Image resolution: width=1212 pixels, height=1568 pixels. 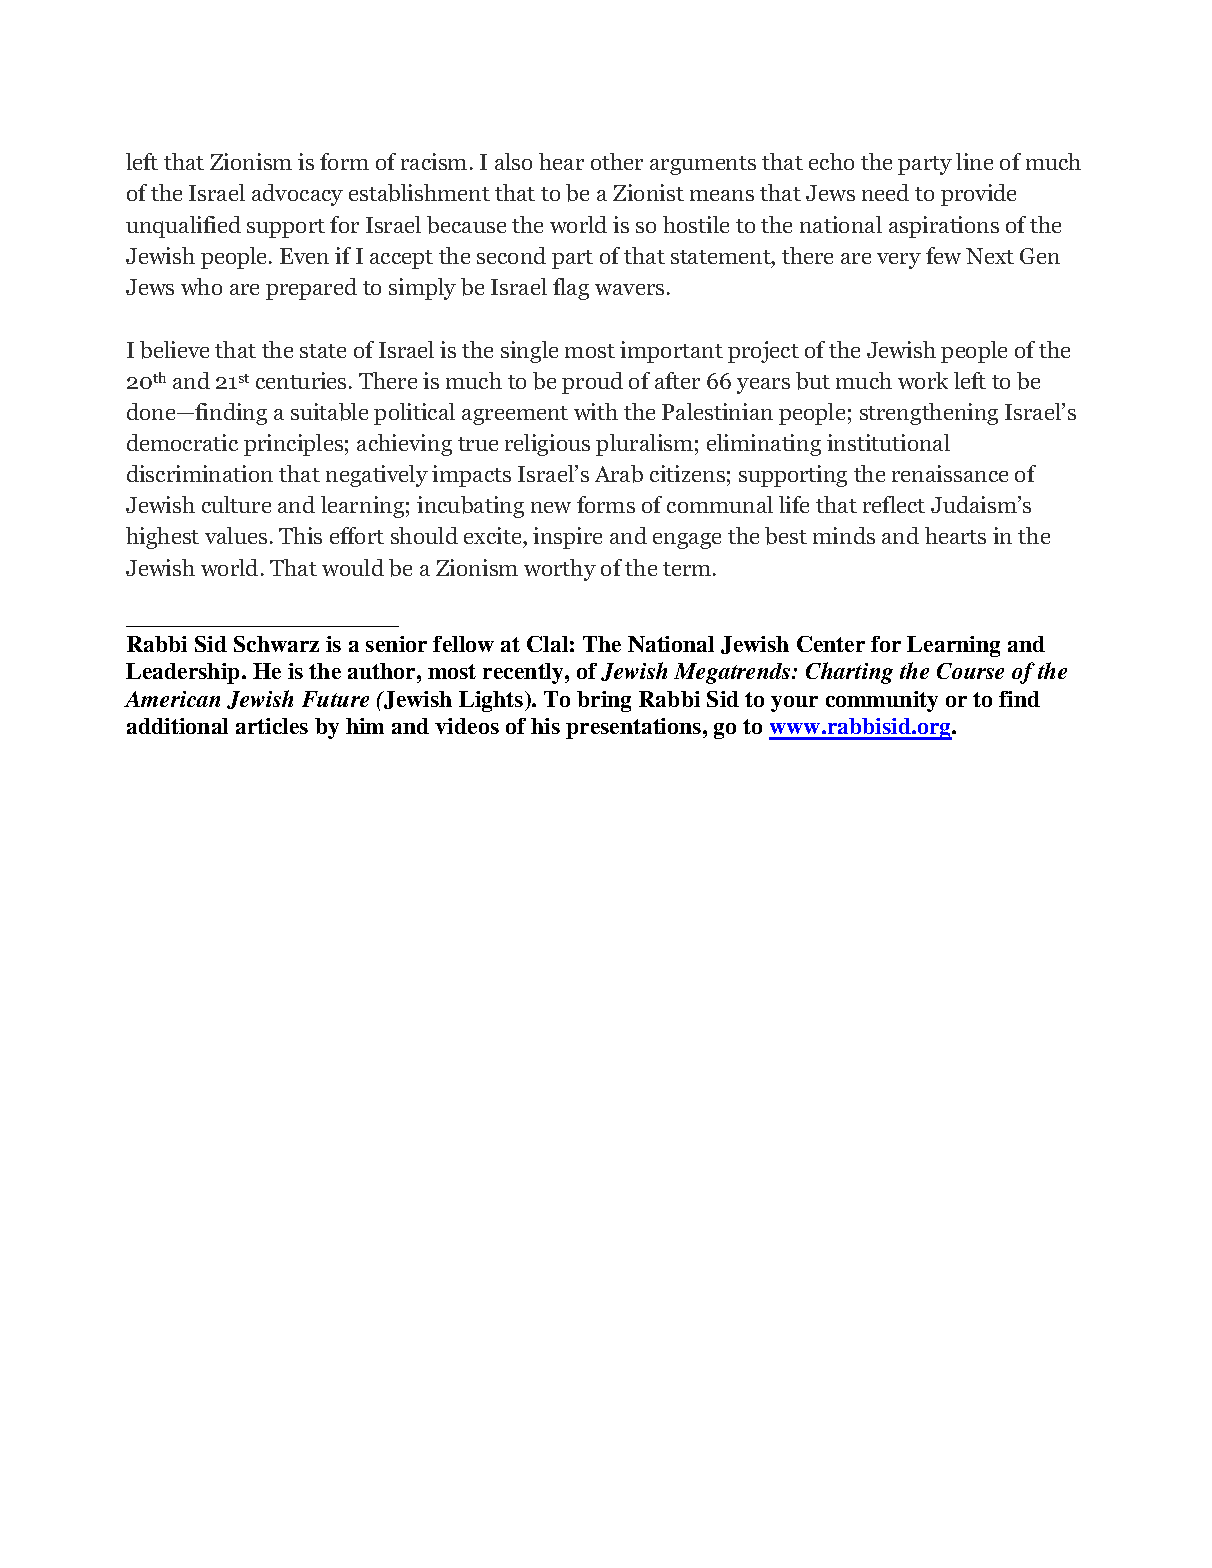 I want to click on inspire, so click(x=567, y=538).
